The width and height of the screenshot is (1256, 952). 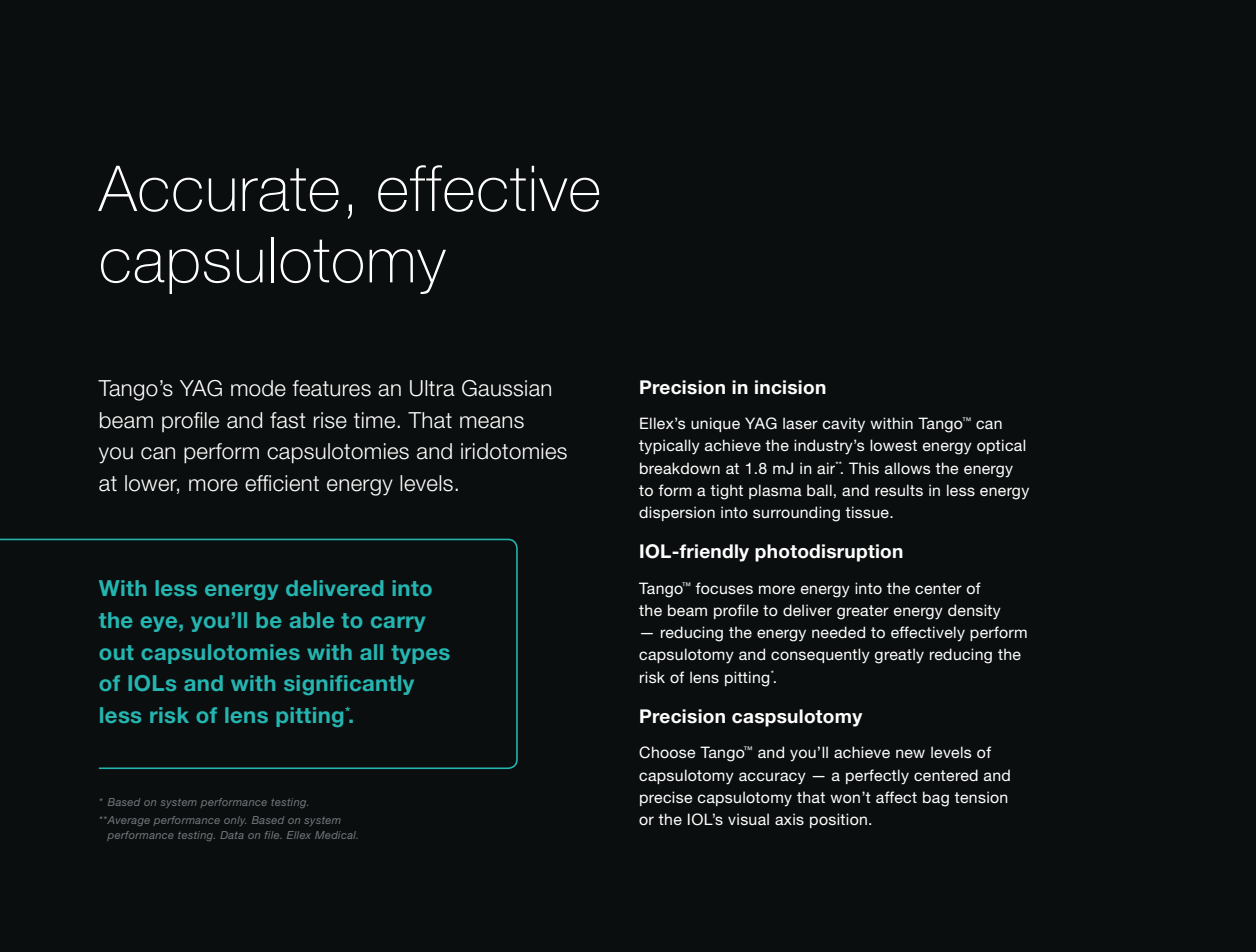 I want to click on out, so click(x=116, y=652).
